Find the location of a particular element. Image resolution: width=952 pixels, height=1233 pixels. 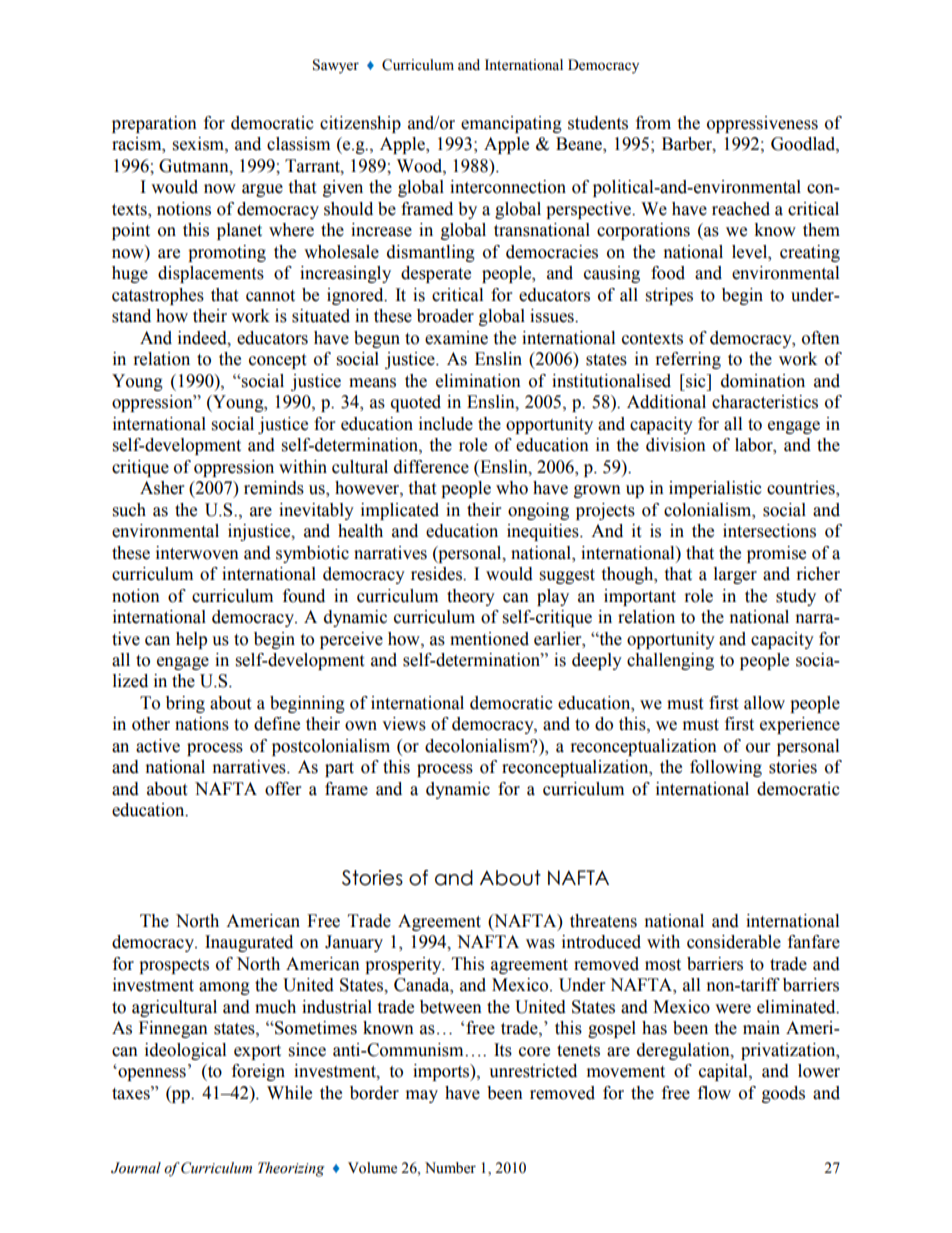

emancipating is located at coordinates (511, 124).
